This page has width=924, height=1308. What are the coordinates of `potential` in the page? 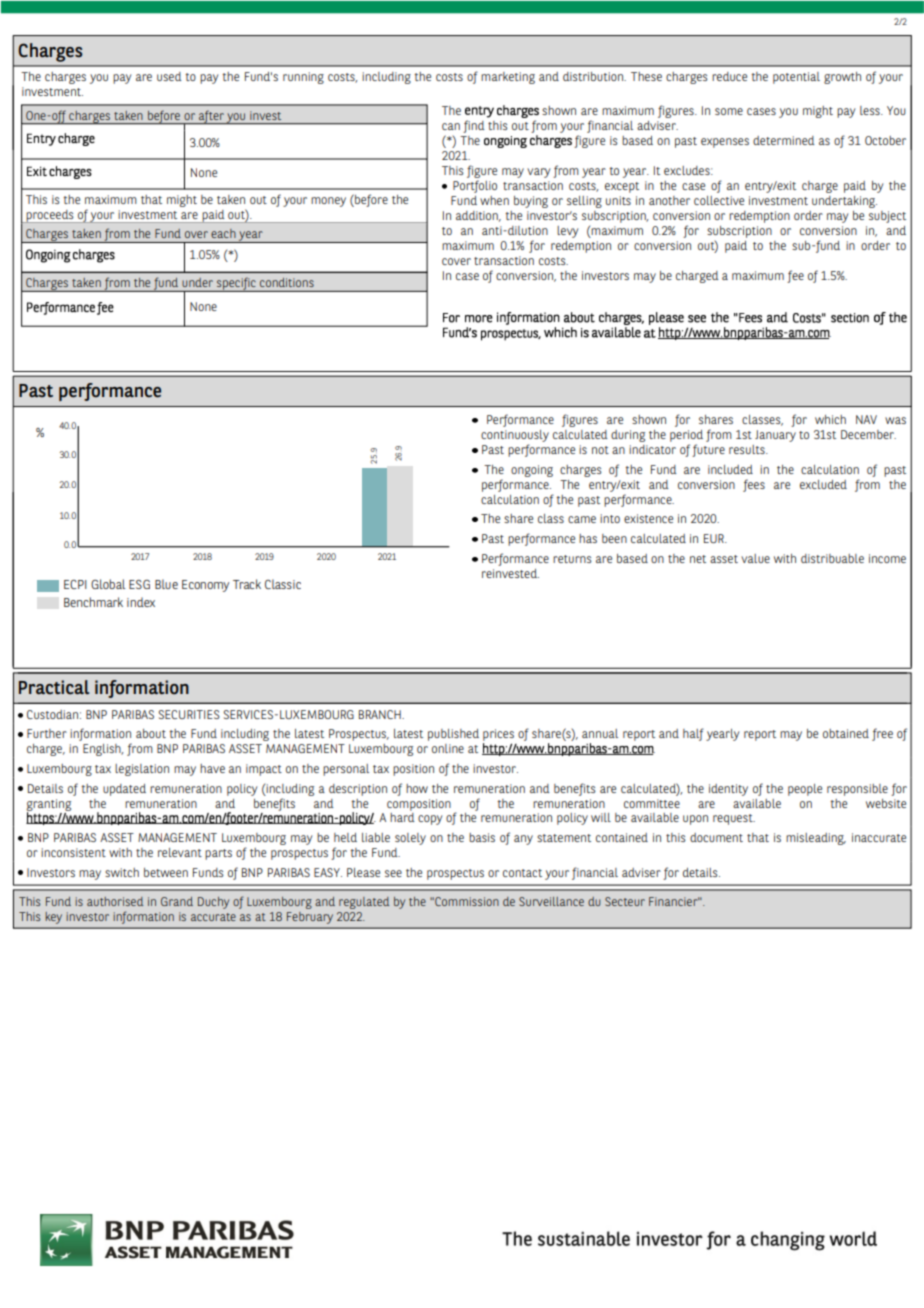 It's located at (796, 78).
